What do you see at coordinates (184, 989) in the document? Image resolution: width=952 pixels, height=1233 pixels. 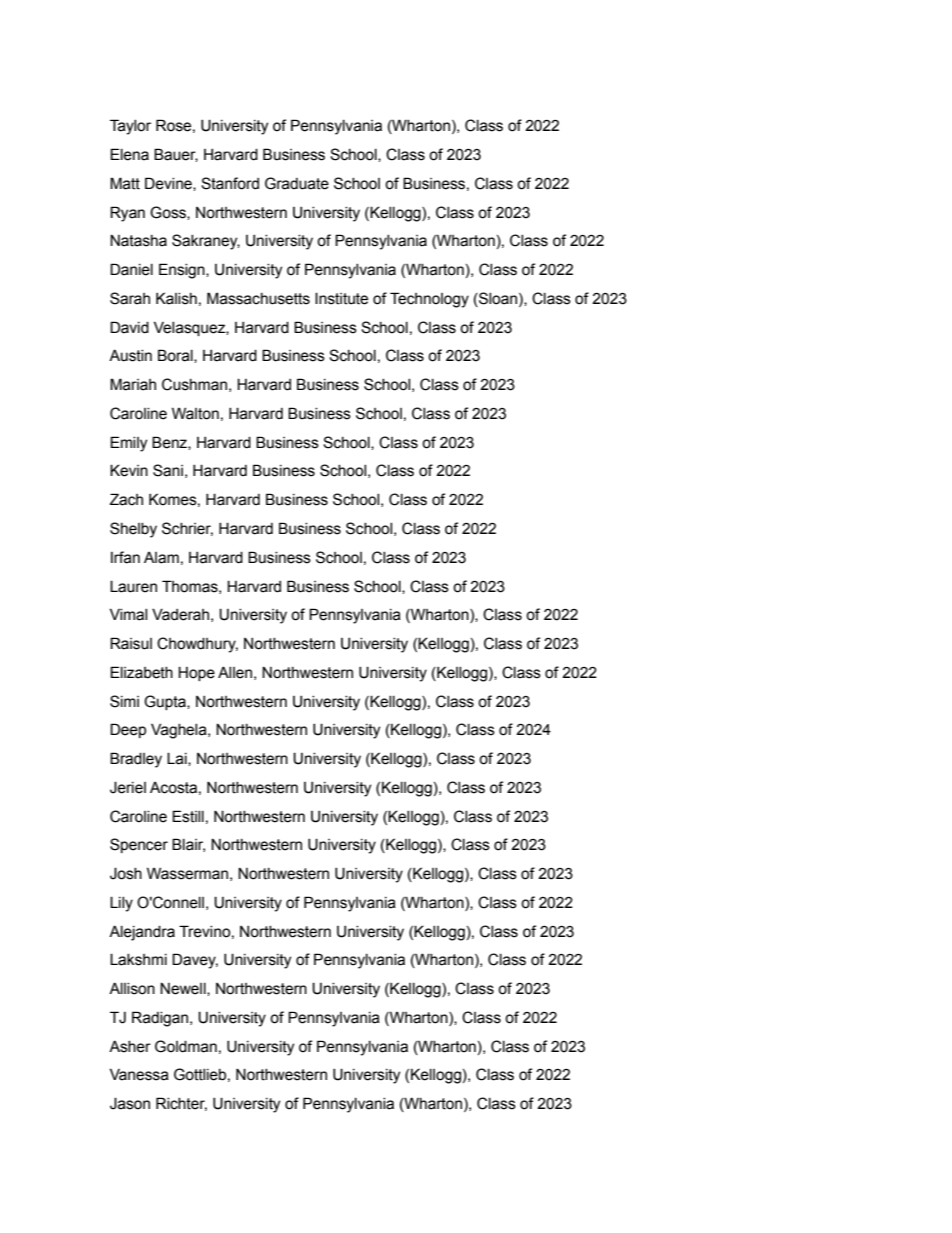 I see `Newell` at bounding box center [184, 989].
